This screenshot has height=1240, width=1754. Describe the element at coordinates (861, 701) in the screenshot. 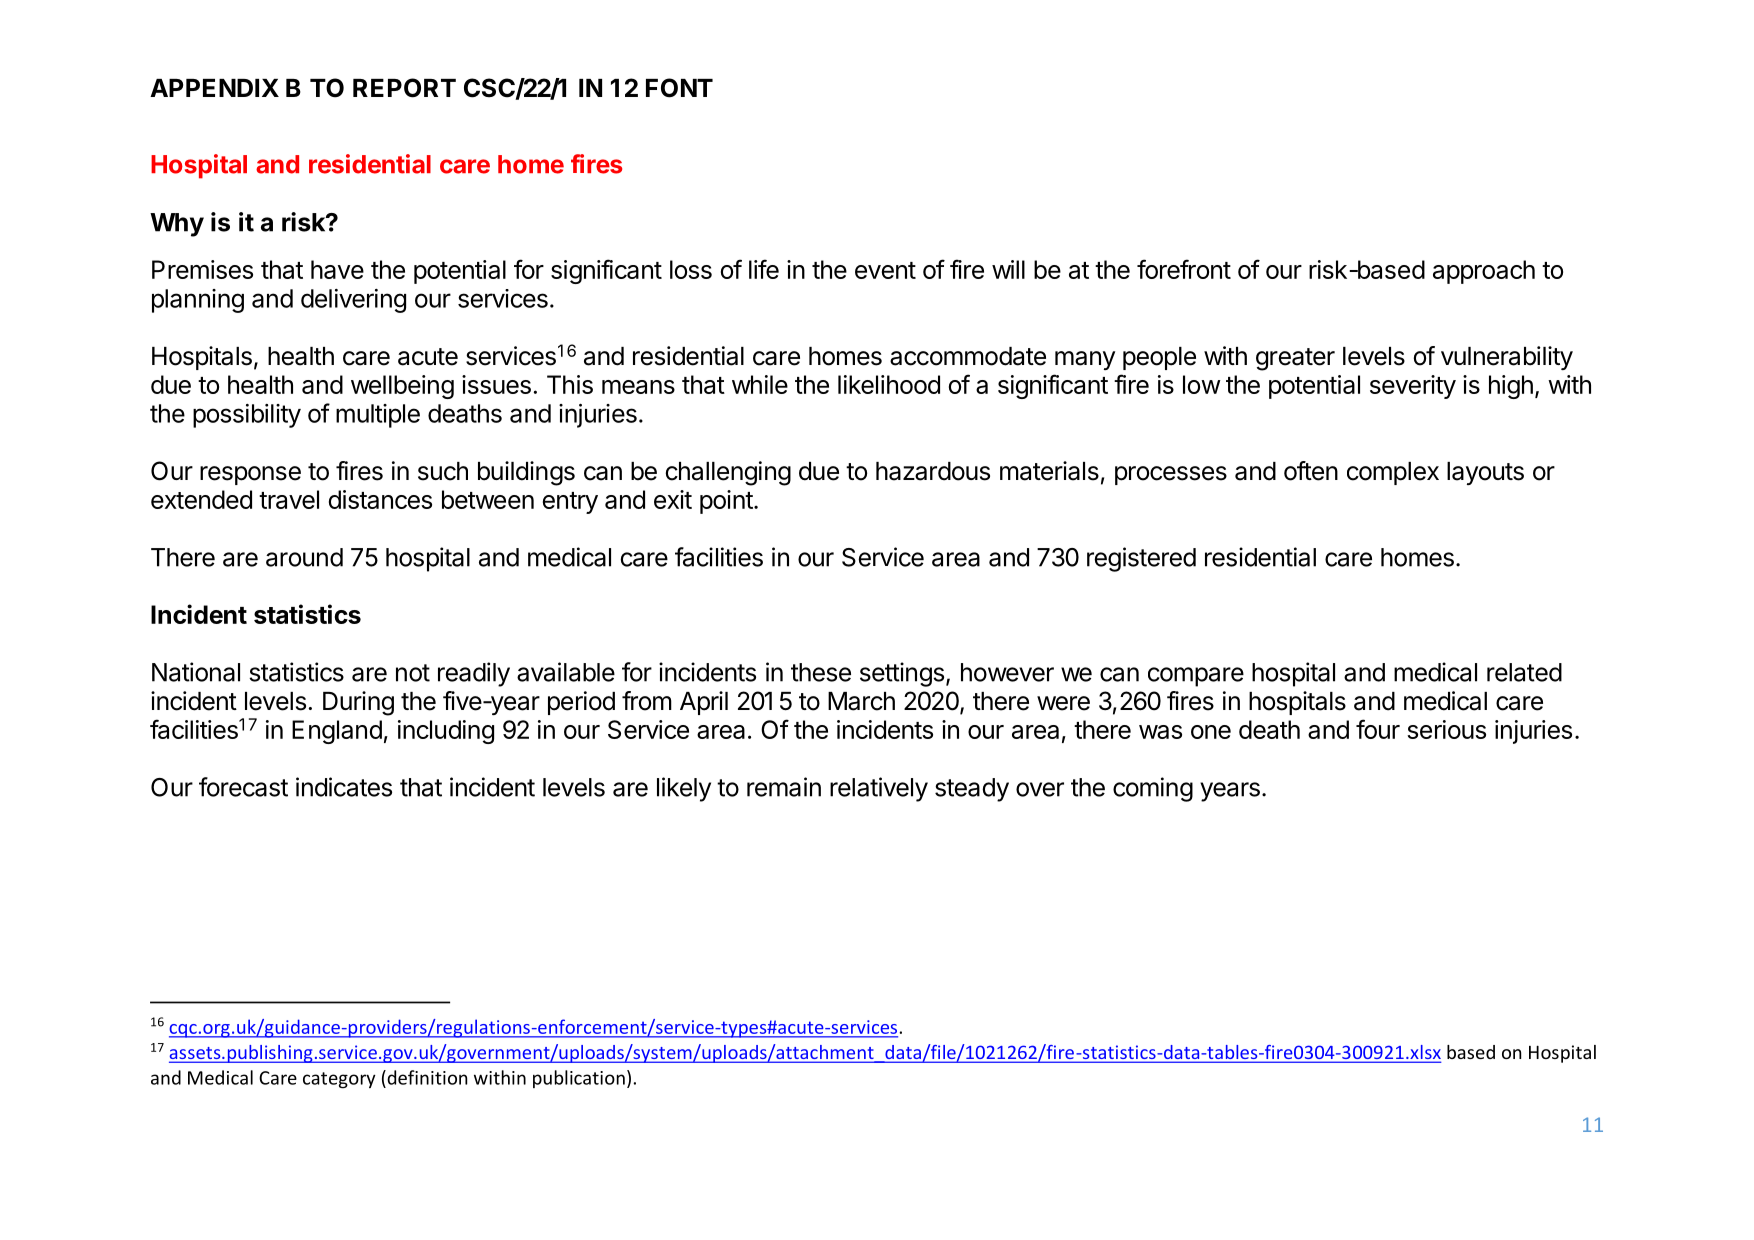

I see `March` at that location.
